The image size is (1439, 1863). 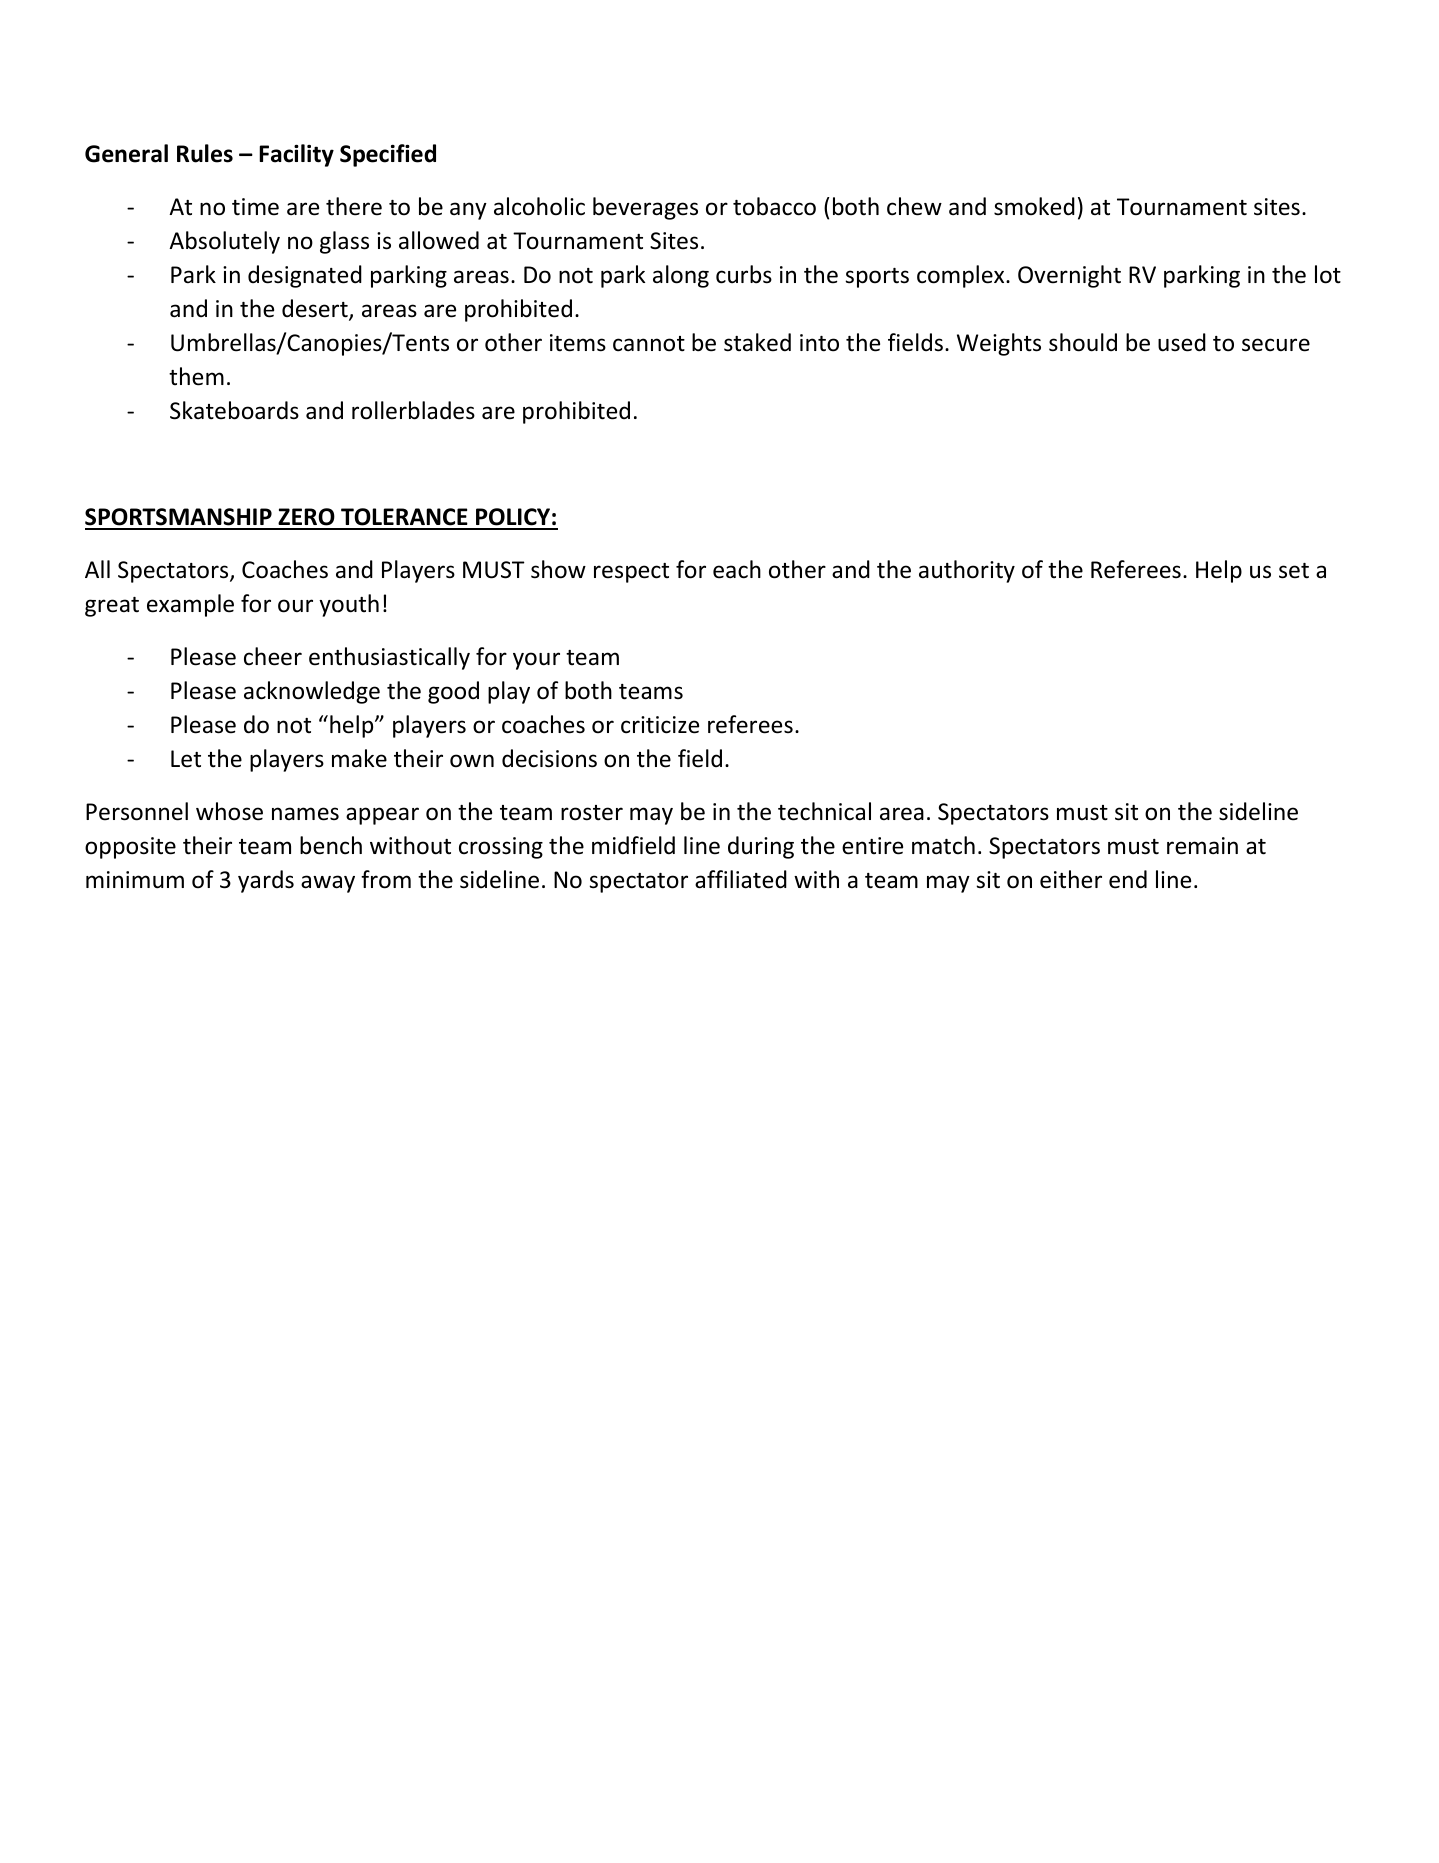 What do you see at coordinates (660, 725) in the screenshot?
I see `criticize` at bounding box center [660, 725].
